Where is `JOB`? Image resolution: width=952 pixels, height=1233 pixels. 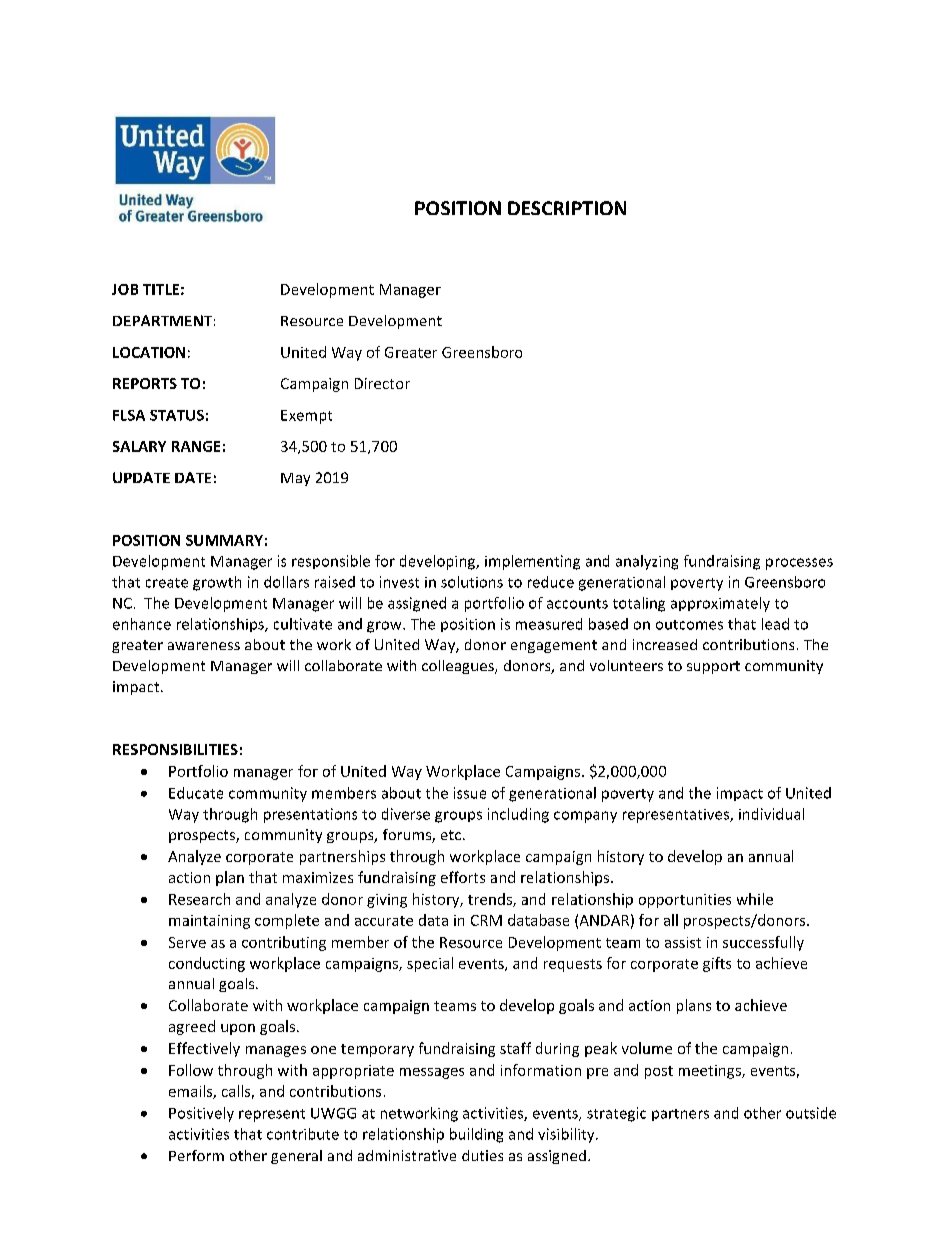
JOB is located at coordinates (125, 289).
